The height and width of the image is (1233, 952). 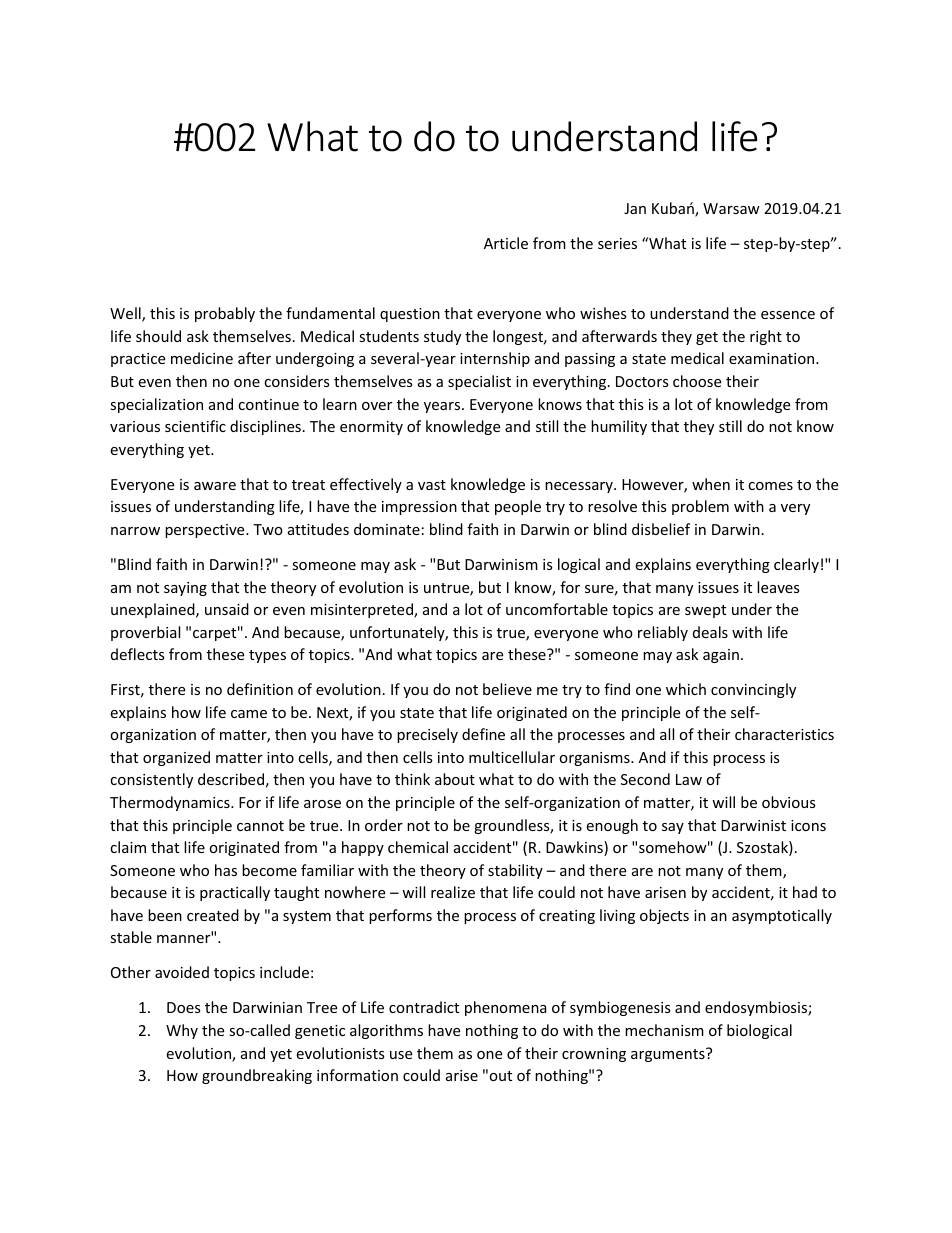 I want to click on unsaid, so click(x=227, y=609).
